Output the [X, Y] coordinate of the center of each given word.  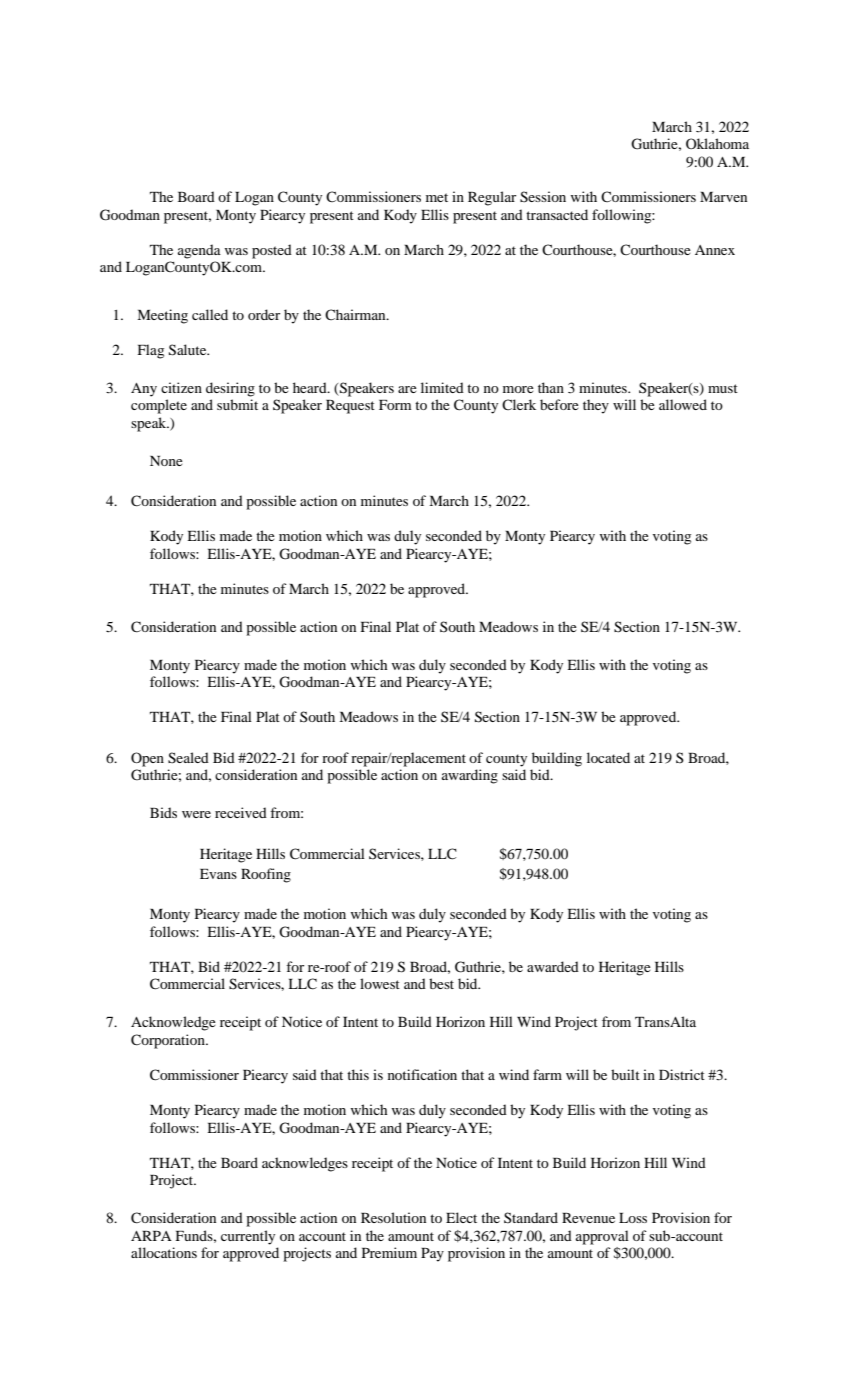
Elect [461, 1217]
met [437, 197]
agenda [199, 251]
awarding [470, 776]
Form [395, 405]
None [166, 461]
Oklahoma [717, 143]
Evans [218, 874]
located [608, 757]
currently [248, 1237]
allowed [683, 404]
